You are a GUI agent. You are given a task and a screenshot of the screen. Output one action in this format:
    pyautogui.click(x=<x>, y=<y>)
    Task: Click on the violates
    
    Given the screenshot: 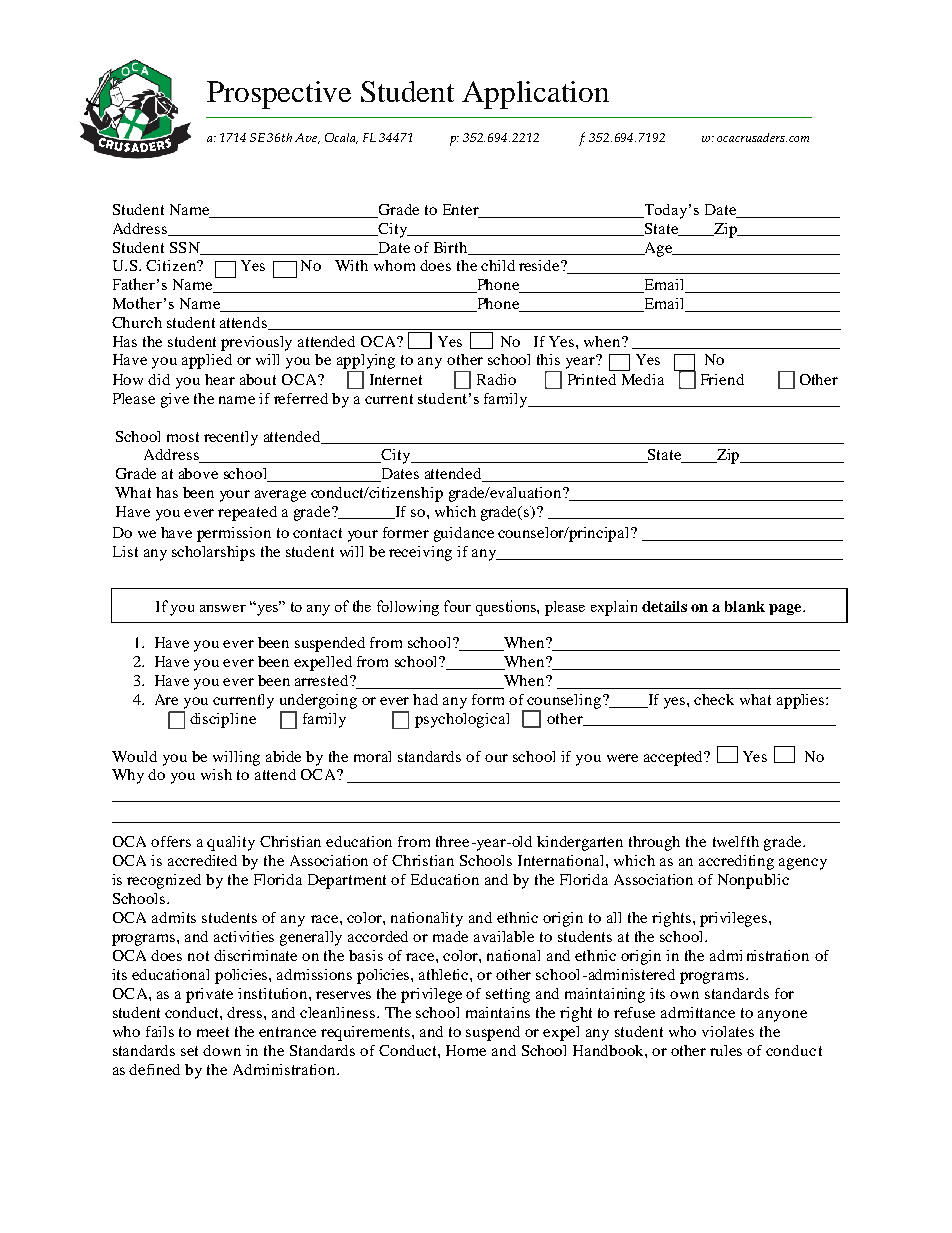 What is the action you would take?
    pyautogui.click(x=728, y=1031)
